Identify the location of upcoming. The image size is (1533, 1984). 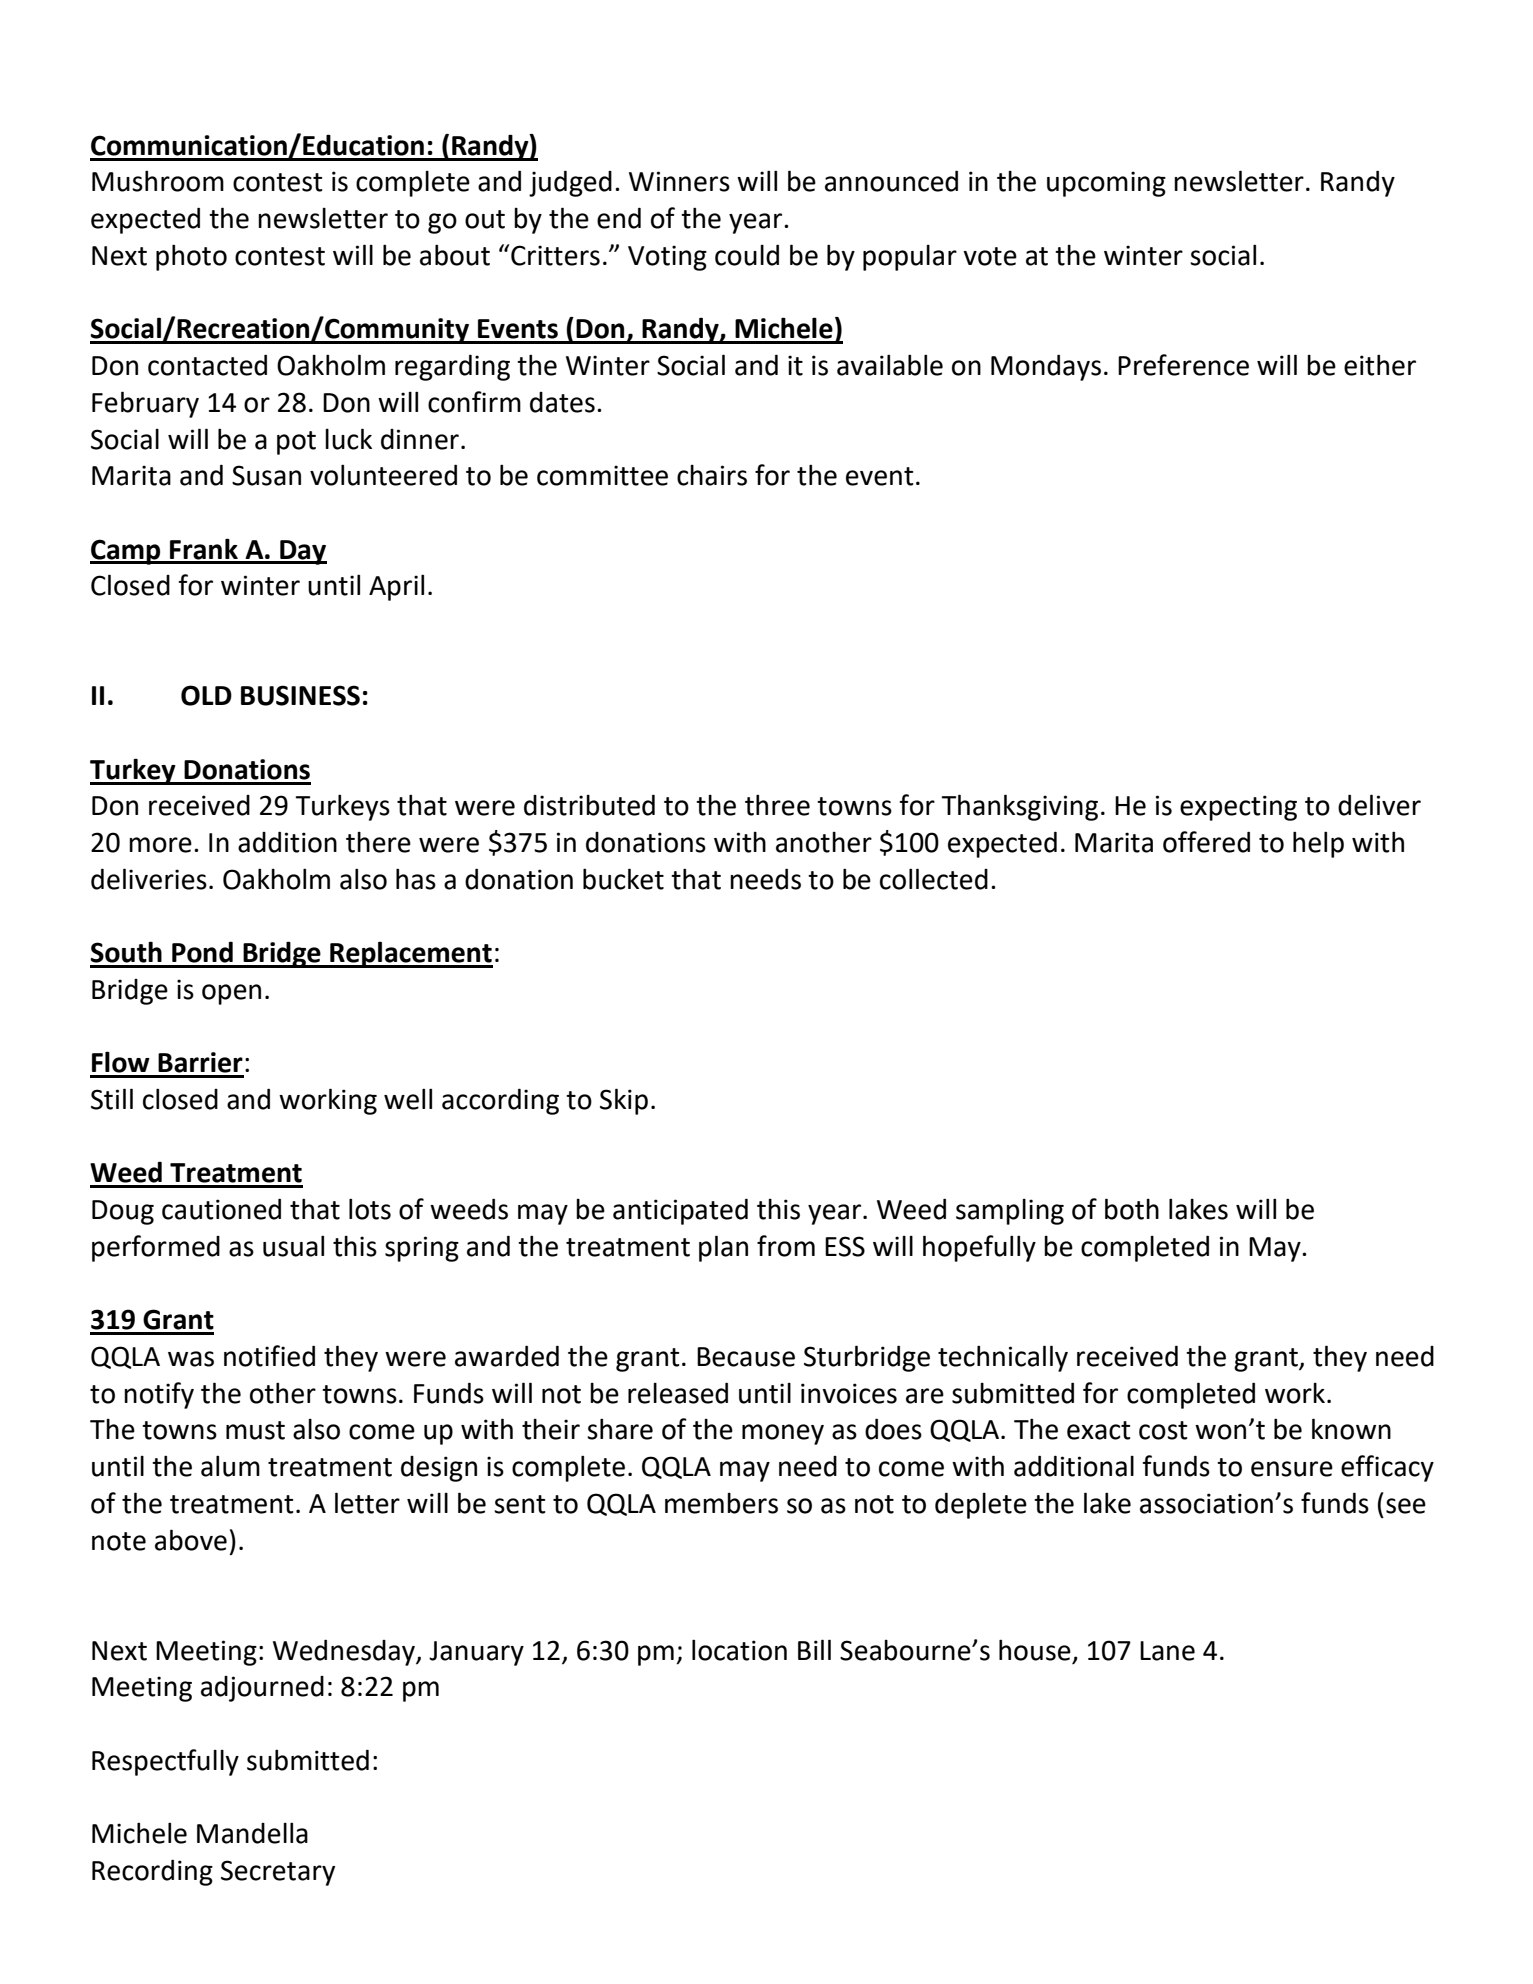
(1106, 184).
